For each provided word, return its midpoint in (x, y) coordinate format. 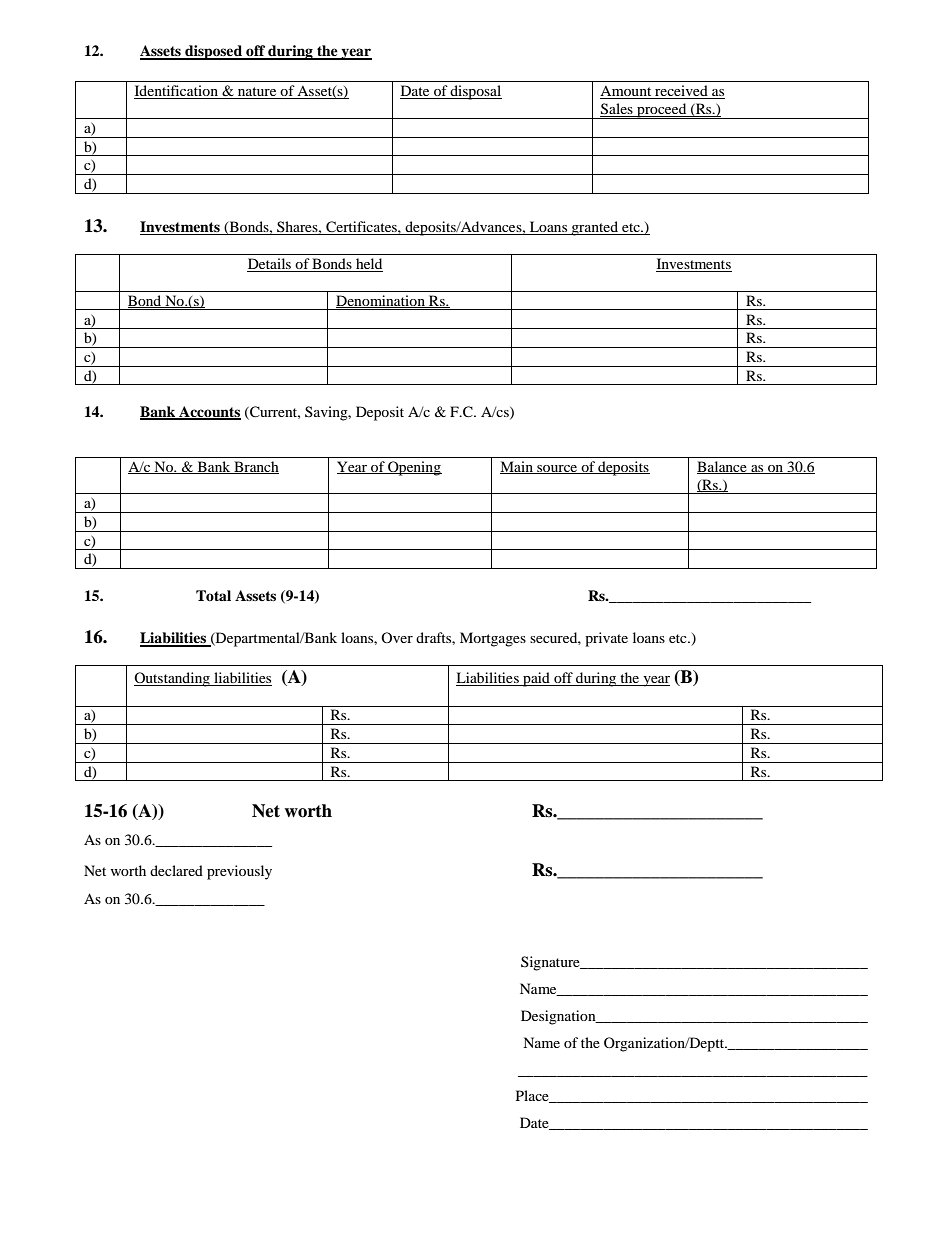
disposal (475, 92)
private (606, 639)
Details (270, 265)
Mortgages (493, 639)
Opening (414, 468)
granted (595, 228)
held (368, 265)
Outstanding (173, 679)
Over (397, 637)
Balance (723, 467)
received (681, 92)
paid (536, 679)
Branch (255, 467)
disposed (213, 52)
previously (239, 872)
